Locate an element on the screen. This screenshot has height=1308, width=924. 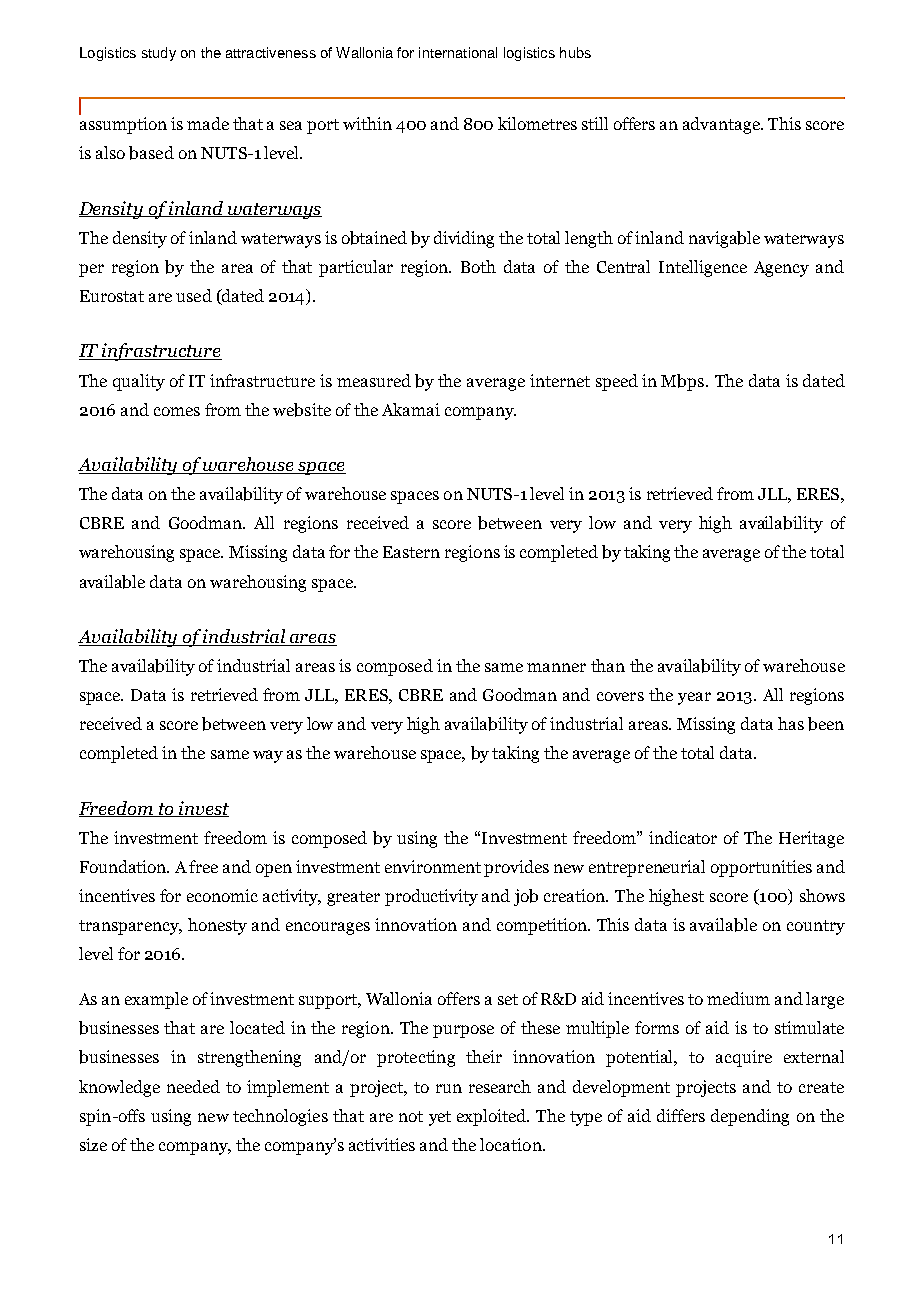
needed is located at coordinates (193, 1086).
